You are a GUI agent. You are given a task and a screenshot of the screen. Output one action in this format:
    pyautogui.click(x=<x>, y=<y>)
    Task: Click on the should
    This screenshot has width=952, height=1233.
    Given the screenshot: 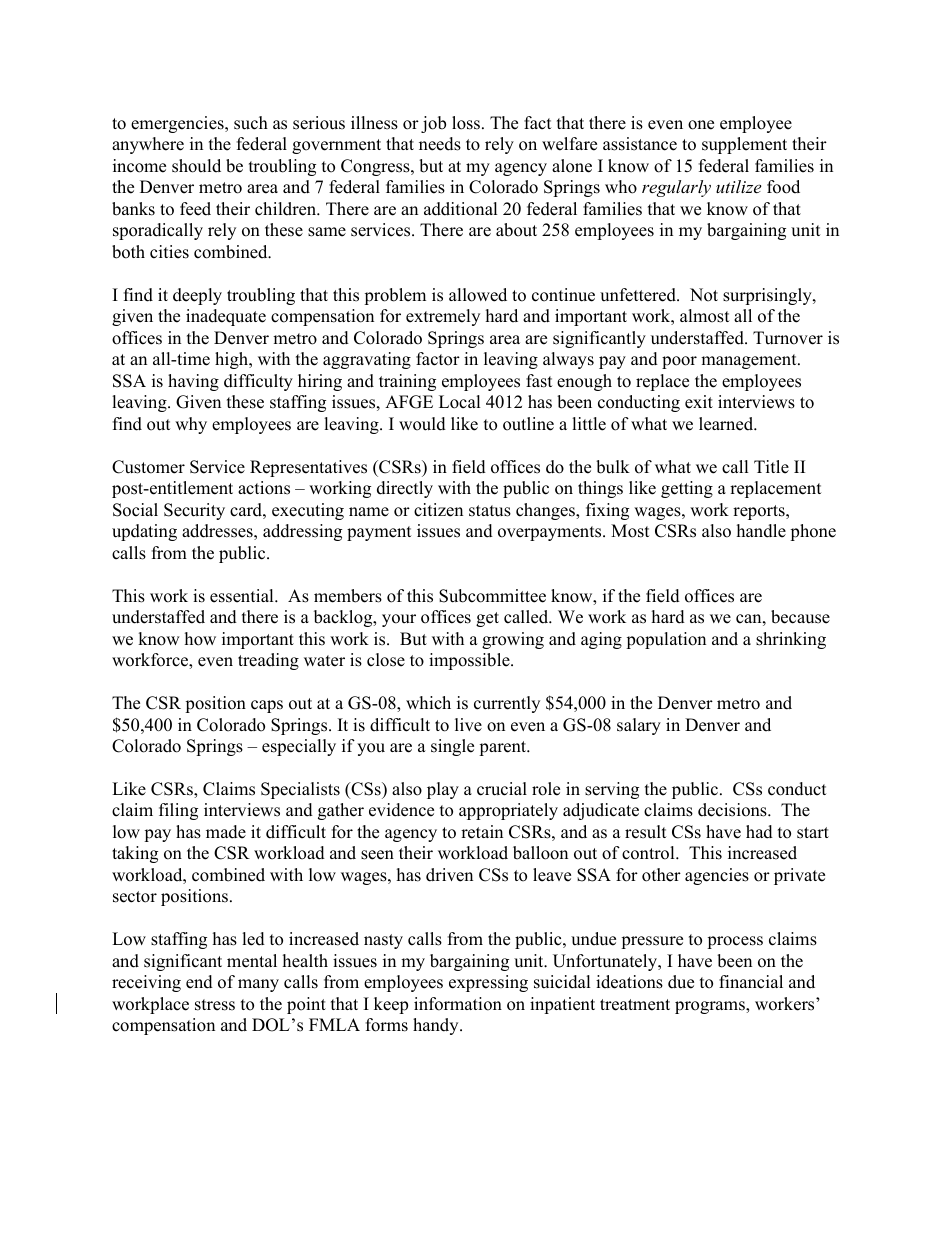 What is the action you would take?
    pyautogui.click(x=196, y=166)
